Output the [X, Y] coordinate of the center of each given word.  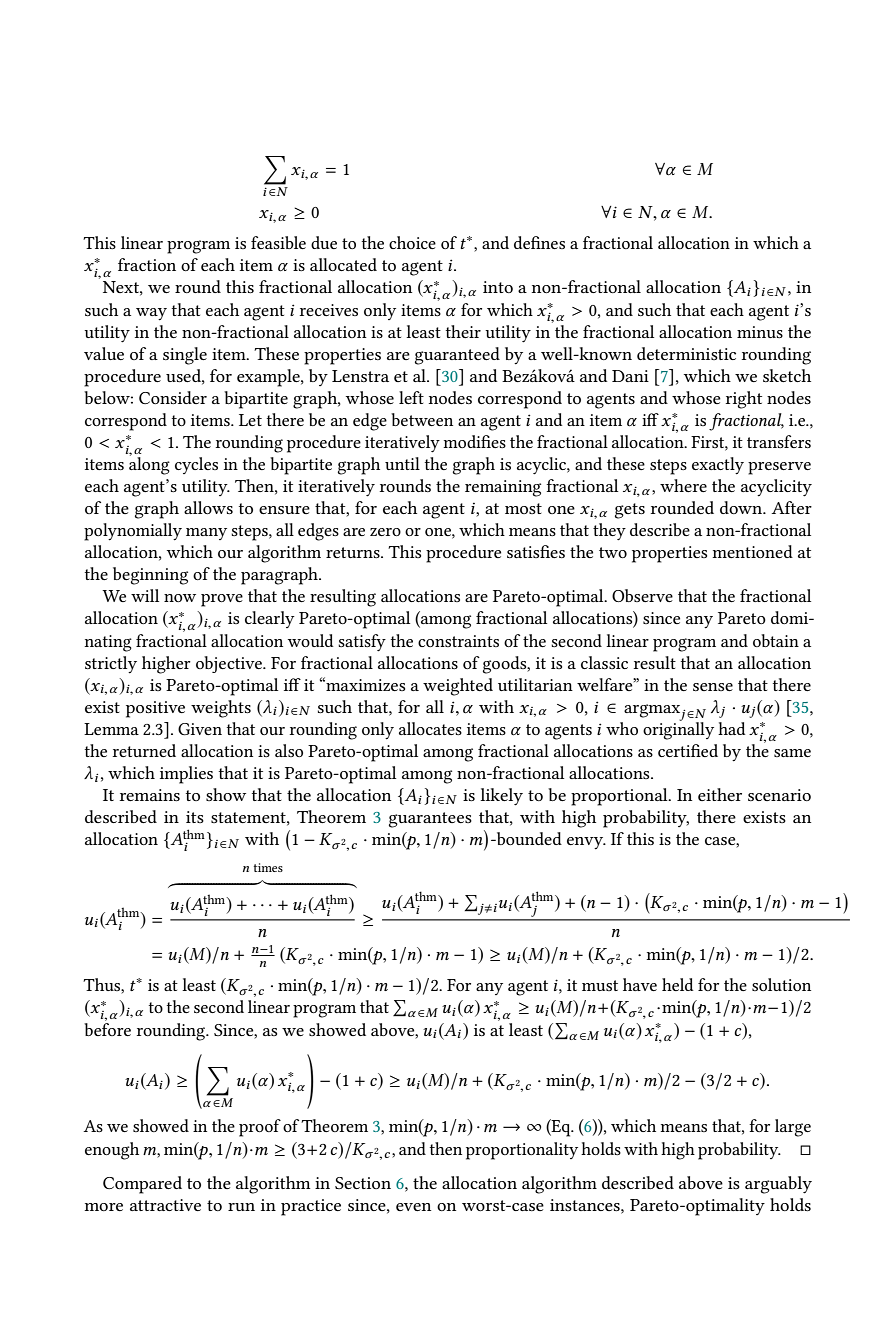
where [683, 485]
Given [200, 729]
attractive [165, 1205]
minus [760, 332]
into [498, 287]
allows [208, 507]
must [600, 985]
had [732, 728]
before [107, 1028]
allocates [430, 728]
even [413, 1207]
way [151, 314]
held [678, 984]
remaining [503, 488]
